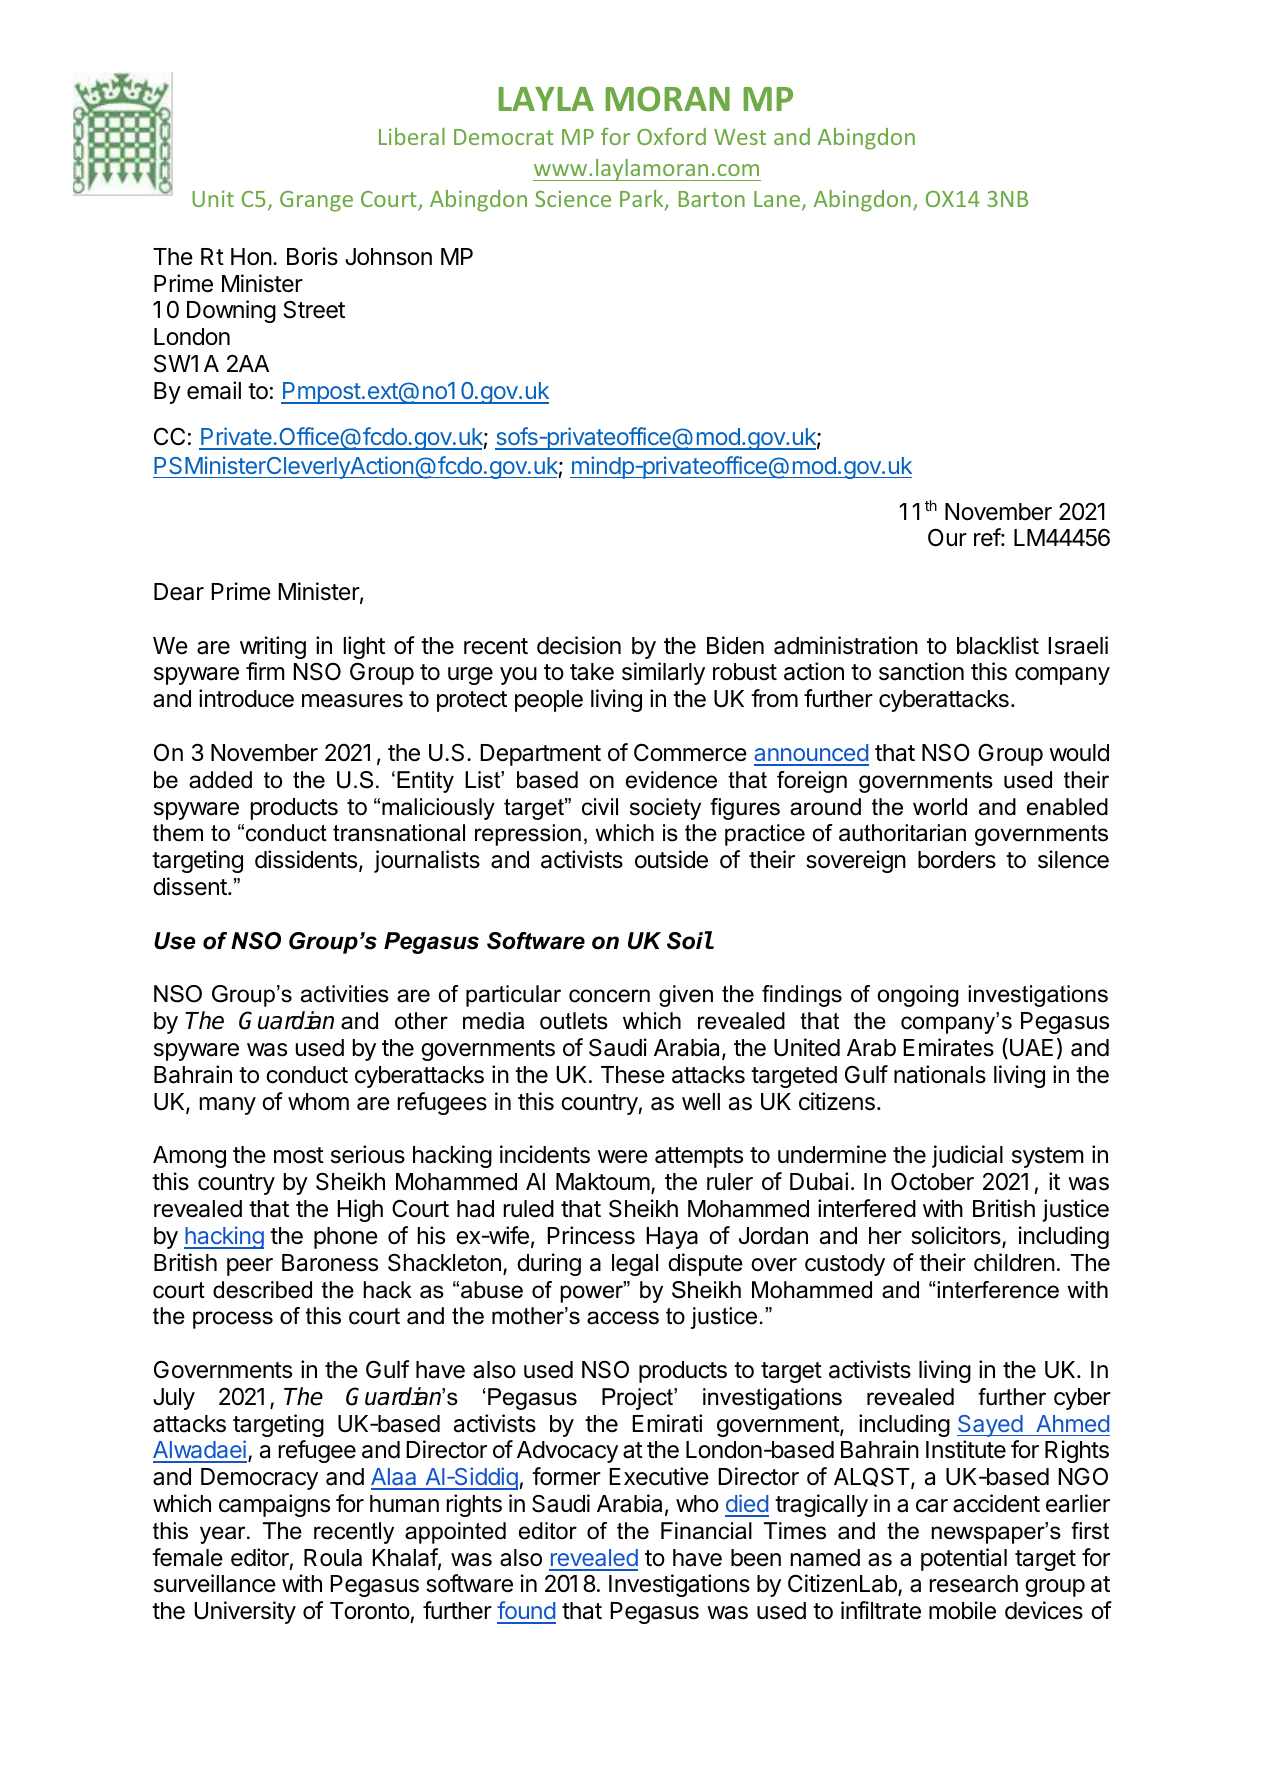 Image resolution: width=1262 pixels, height=1785 pixels. Describe the element at coordinates (690, 752) in the image. I see `Commerce` at that location.
